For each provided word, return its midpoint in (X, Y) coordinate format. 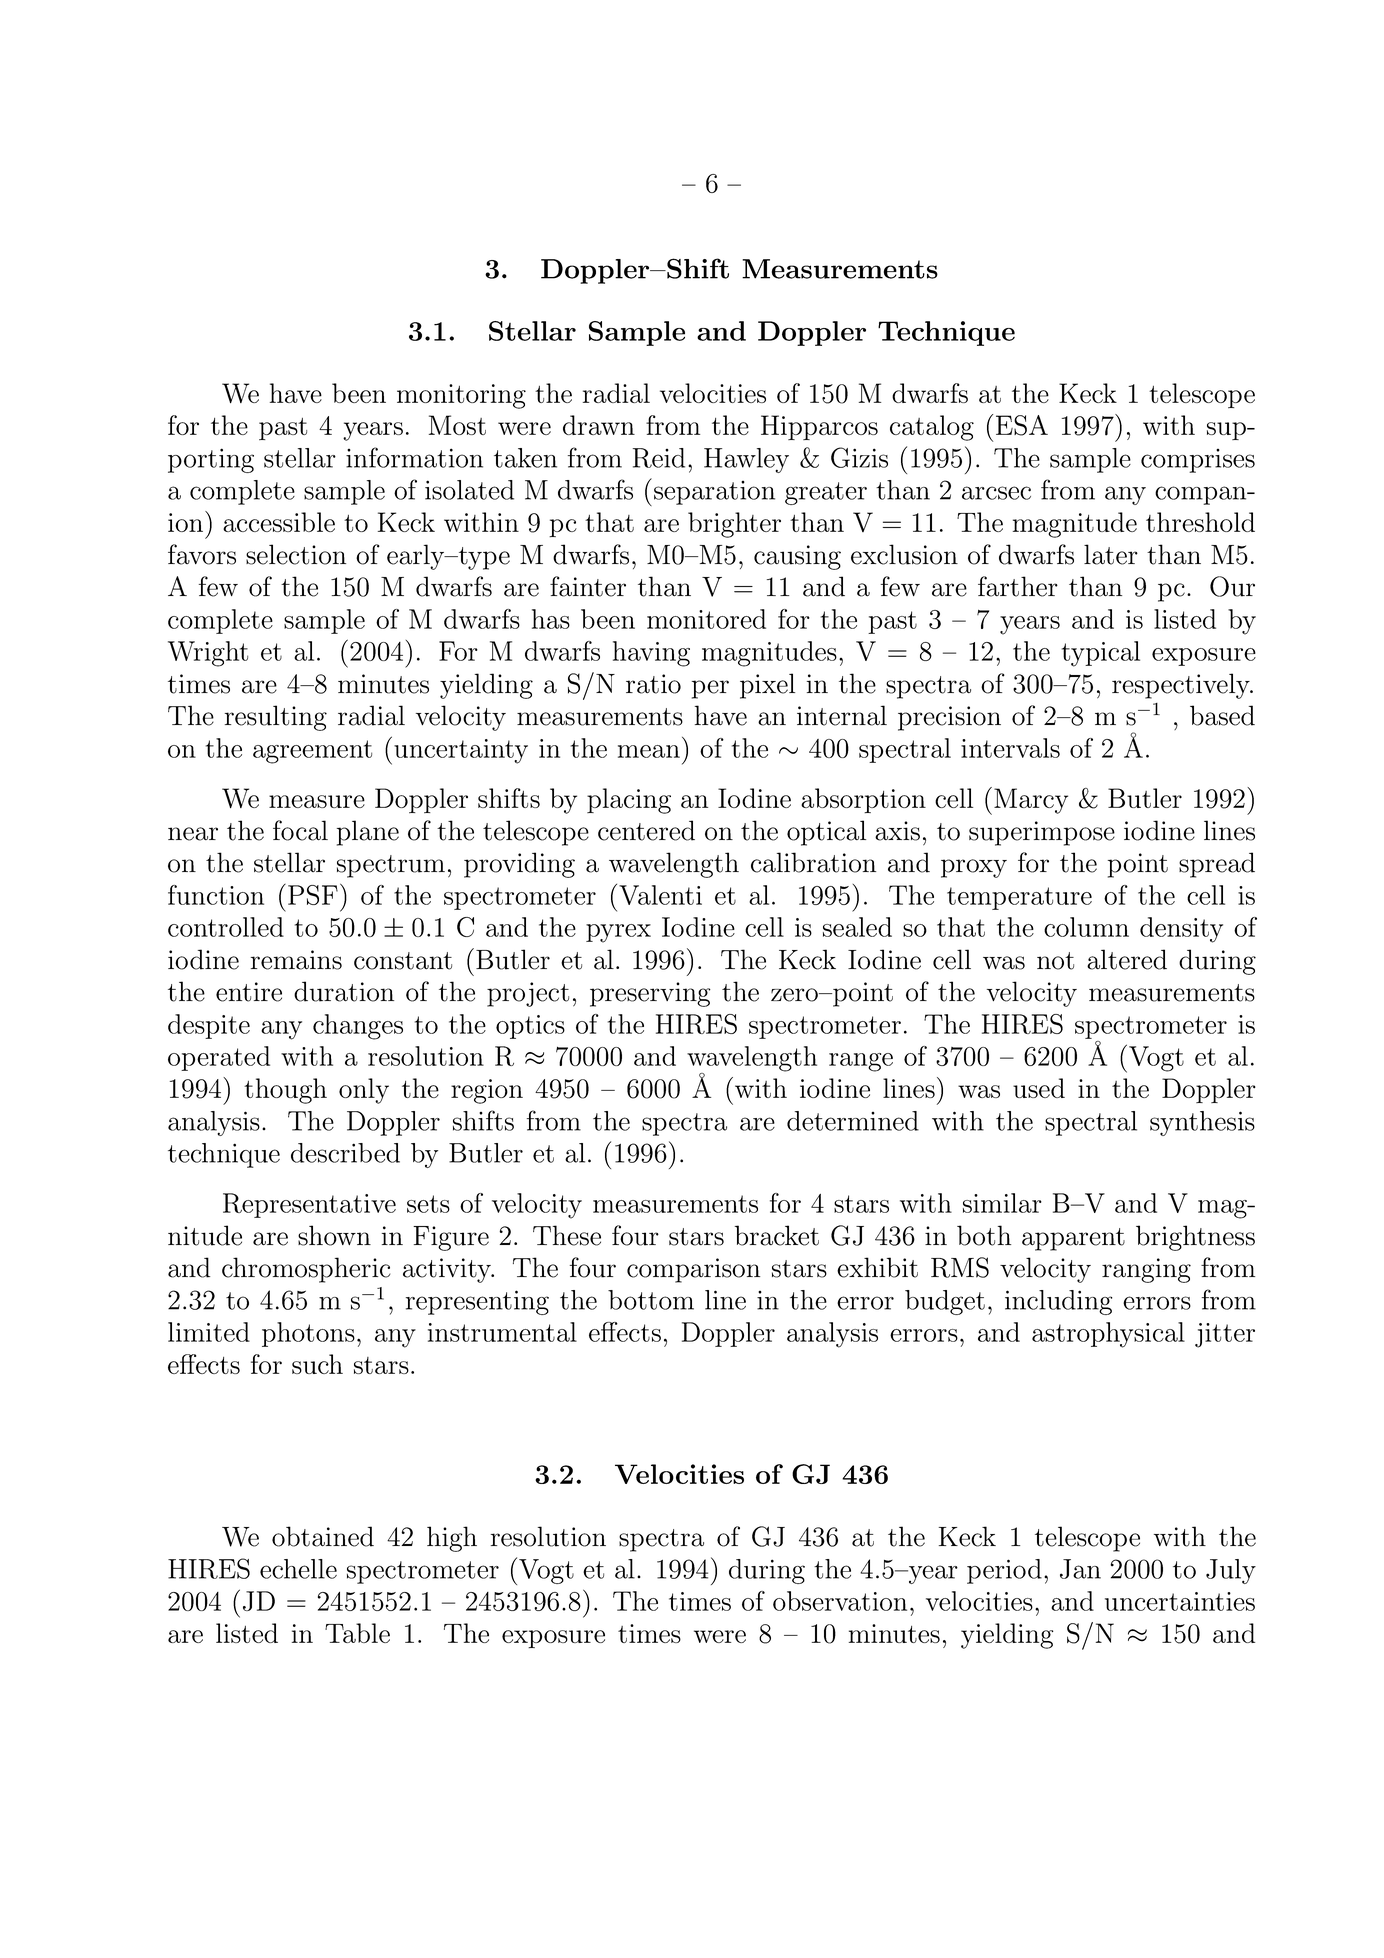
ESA (1022, 425)
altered (1127, 959)
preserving (650, 994)
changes (358, 1027)
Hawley (746, 460)
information (414, 457)
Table (357, 1633)
